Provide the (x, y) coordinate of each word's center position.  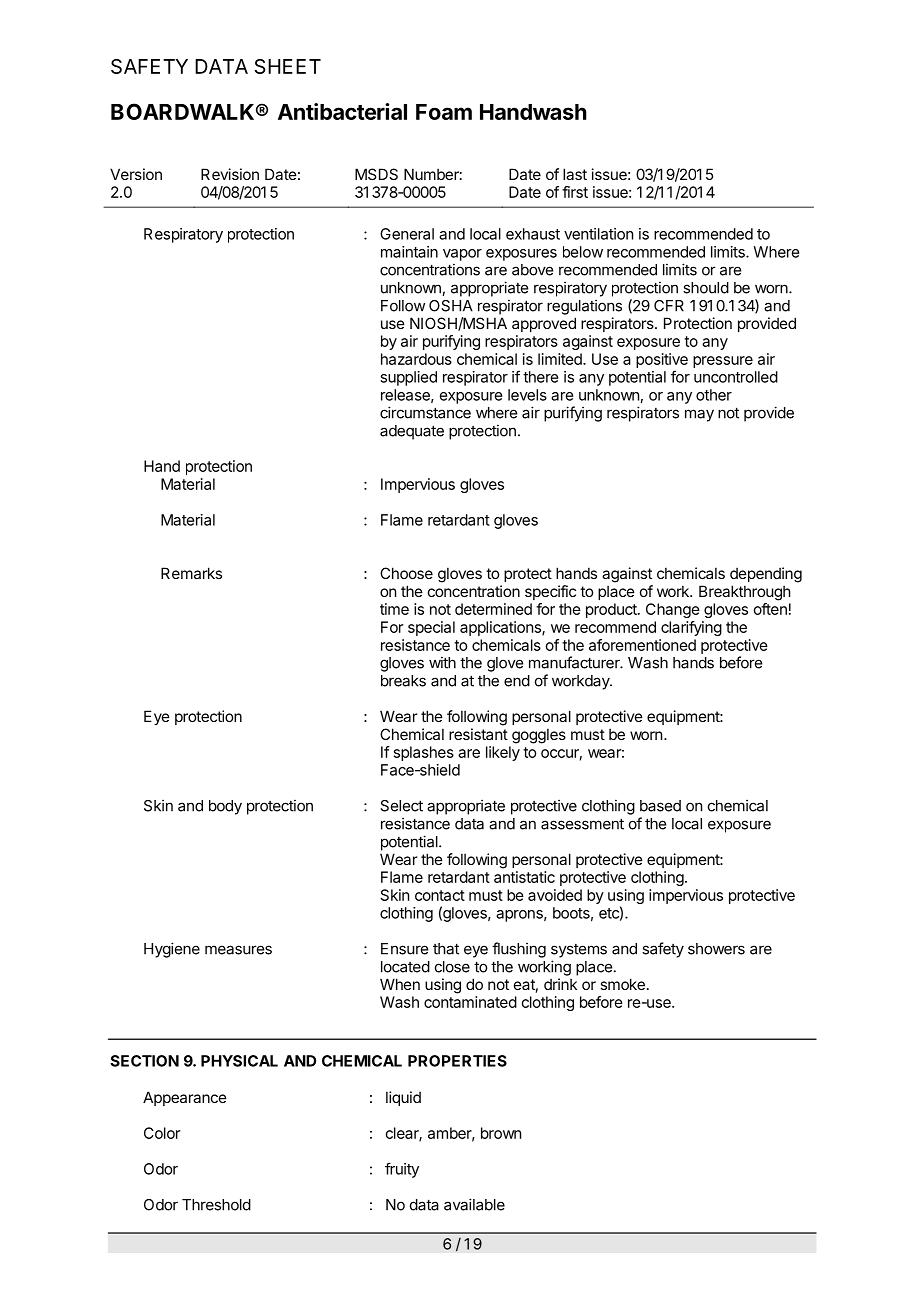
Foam (444, 112)
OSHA (451, 306)
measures (238, 950)
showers (716, 949)
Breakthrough (745, 593)
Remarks (191, 573)
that (446, 949)
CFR (669, 306)
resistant (478, 734)
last (575, 174)
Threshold (216, 1205)
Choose (406, 573)
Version (136, 174)
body (225, 807)
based (660, 806)
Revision (230, 174)
